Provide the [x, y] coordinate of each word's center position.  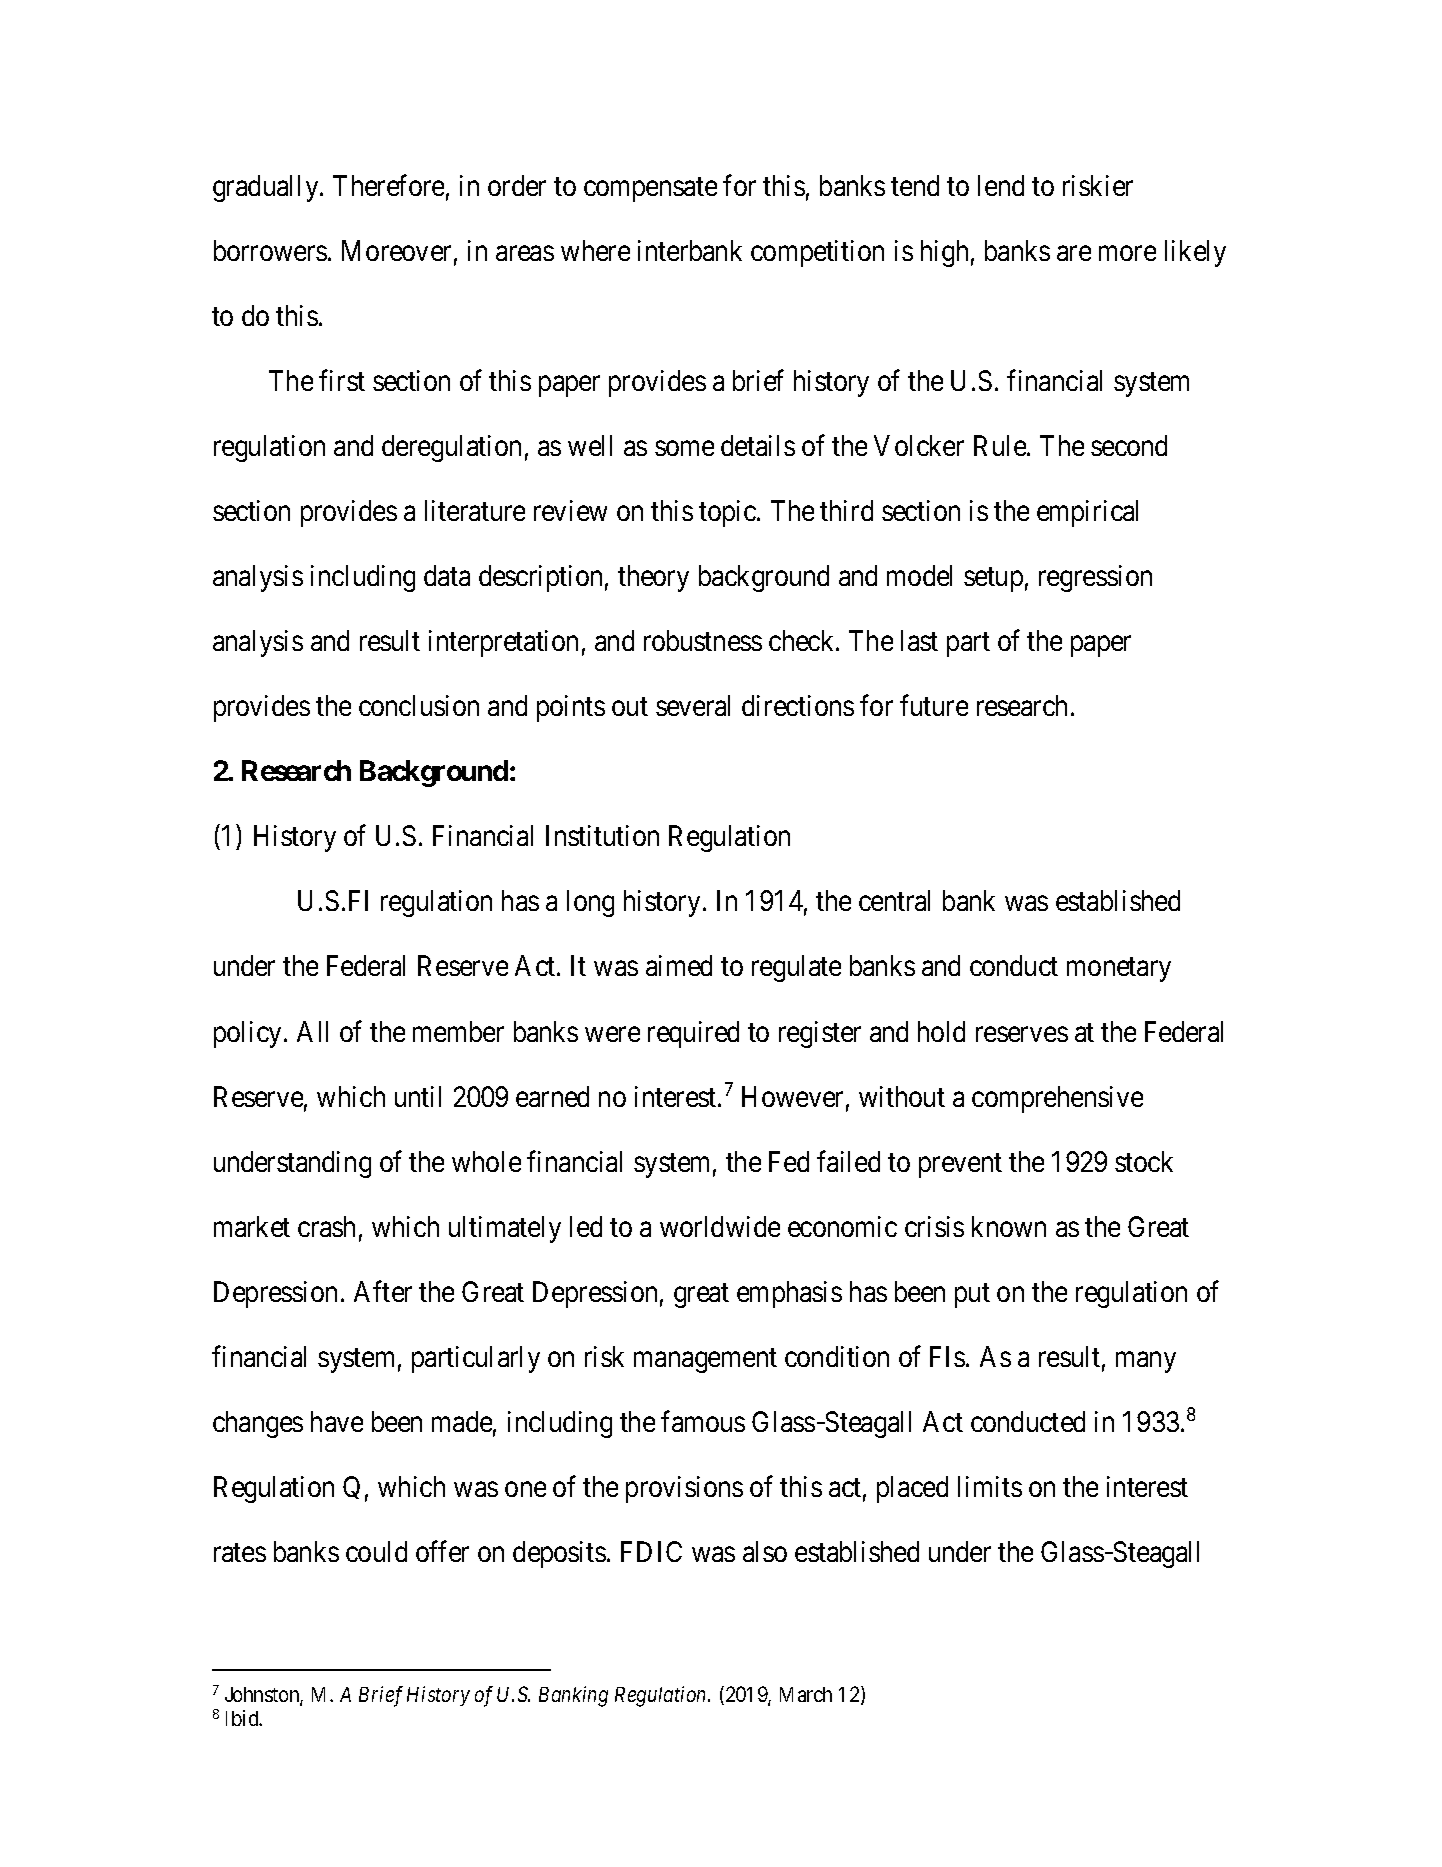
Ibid [243, 1718]
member [458, 1031]
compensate [650, 189]
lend [1001, 185]
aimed [679, 965]
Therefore [388, 185]
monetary [1119, 970]
